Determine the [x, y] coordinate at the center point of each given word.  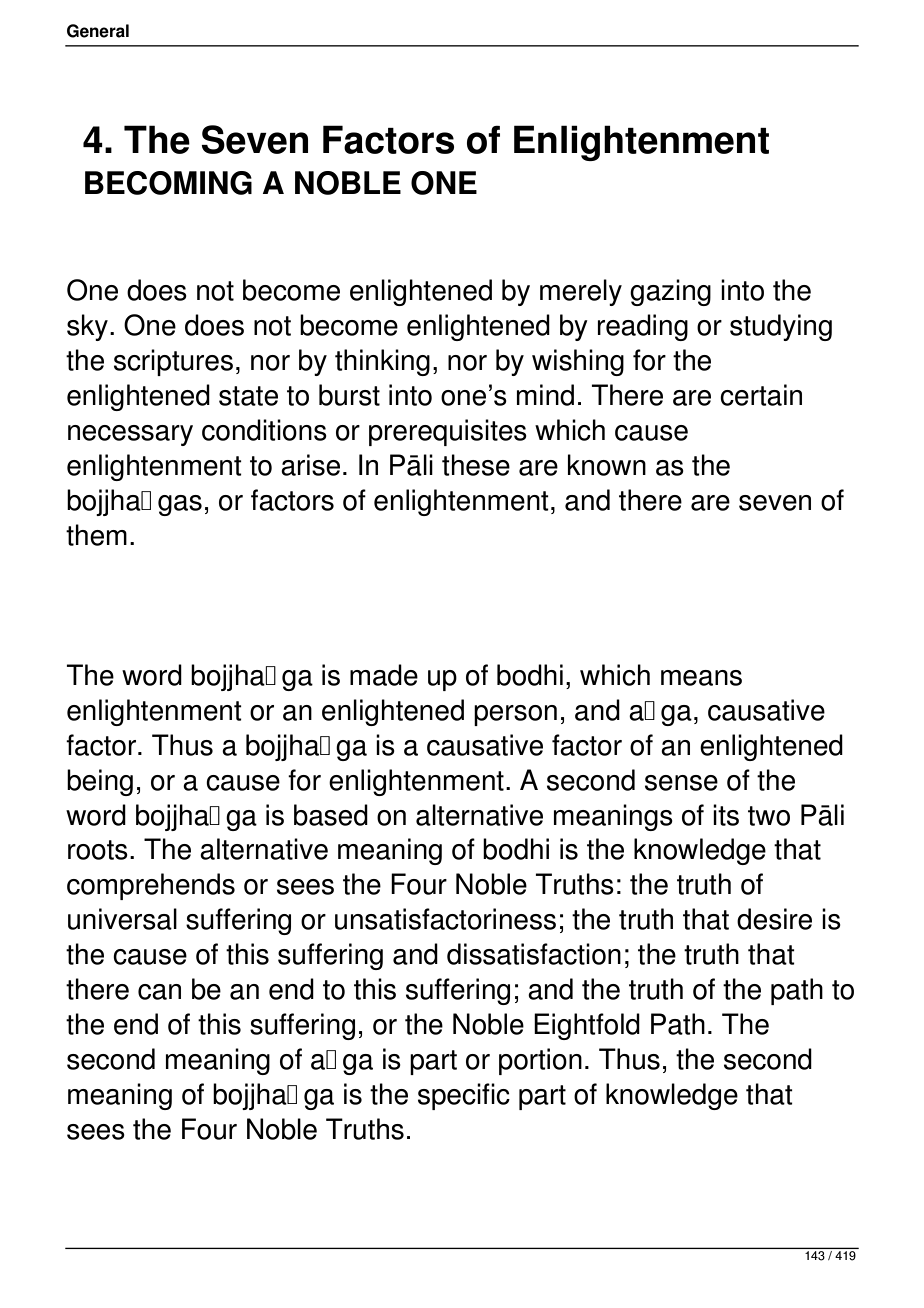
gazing [670, 292]
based [331, 815]
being [100, 782]
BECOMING [168, 183]
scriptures [173, 362]
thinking [382, 362]
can [159, 992]
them [96, 535]
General [98, 31]
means [701, 678]
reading [643, 327]
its [726, 815]
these [476, 465]
